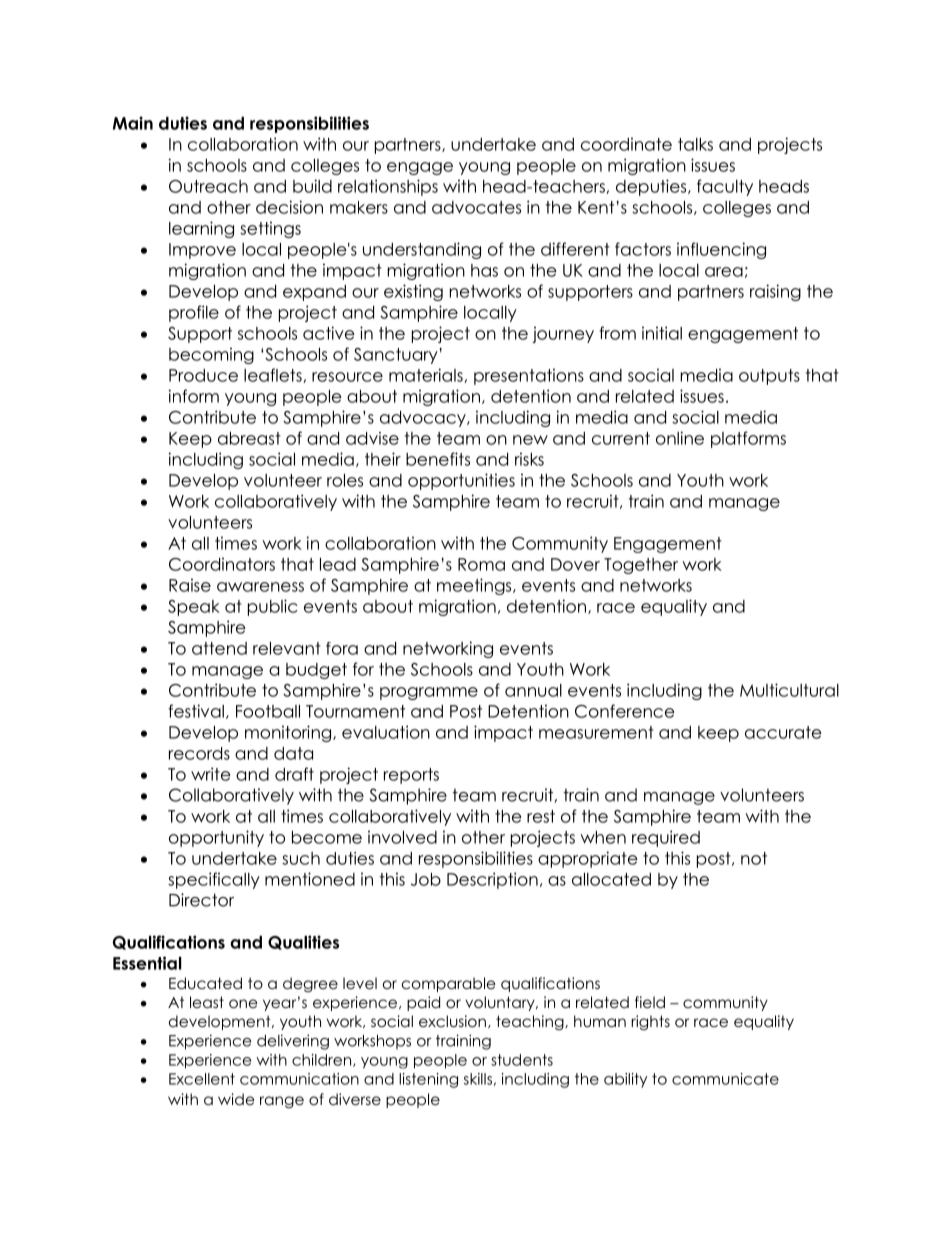  What do you see at coordinates (680, 438) in the screenshot?
I see `online` at bounding box center [680, 438].
